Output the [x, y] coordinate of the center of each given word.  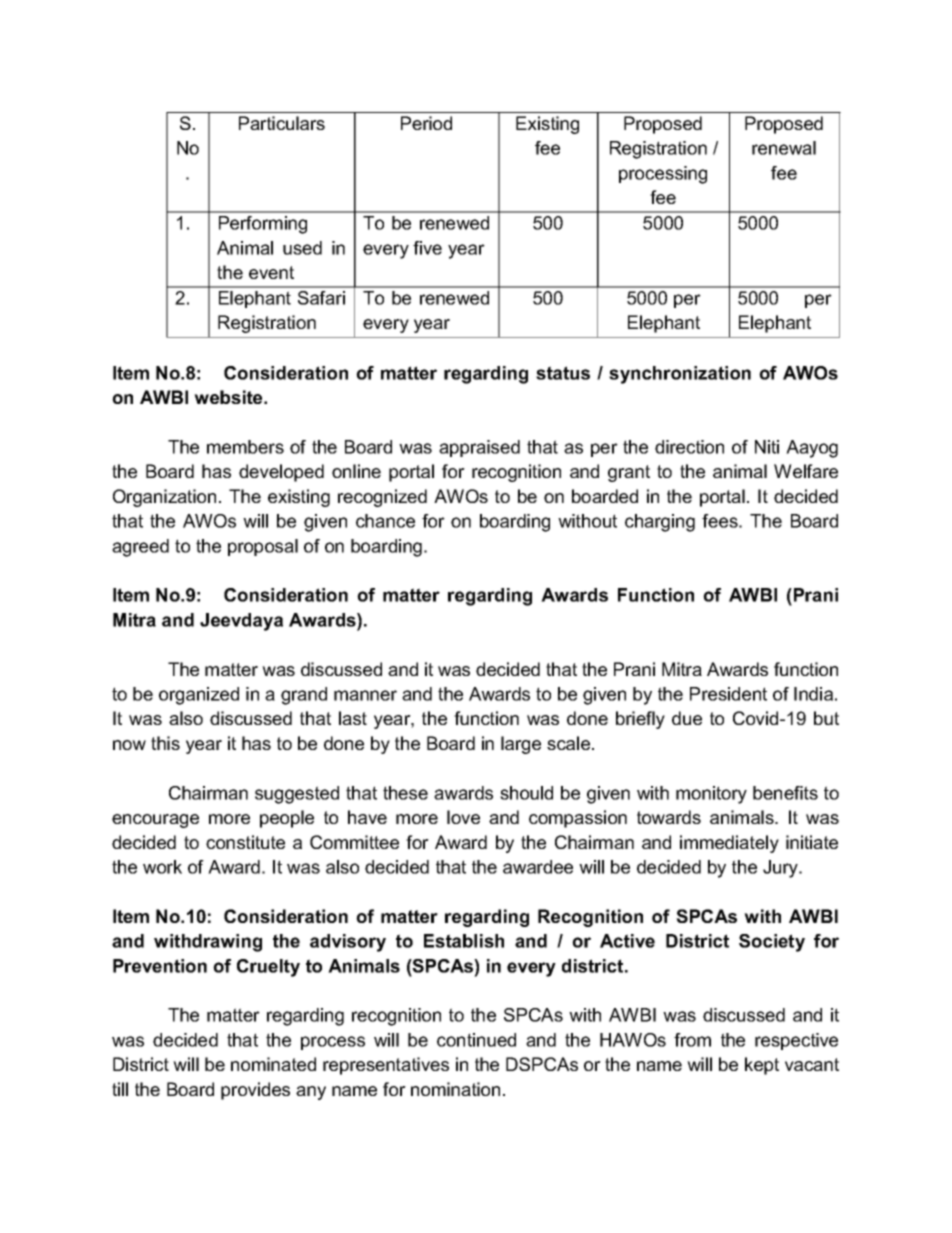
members [245, 447]
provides [255, 1091]
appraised [479, 448]
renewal [784, 148]
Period [426, 123]
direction [689, 447]
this [165, 743]
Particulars [282, 123]
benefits [785, 793]
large [521, 745]
